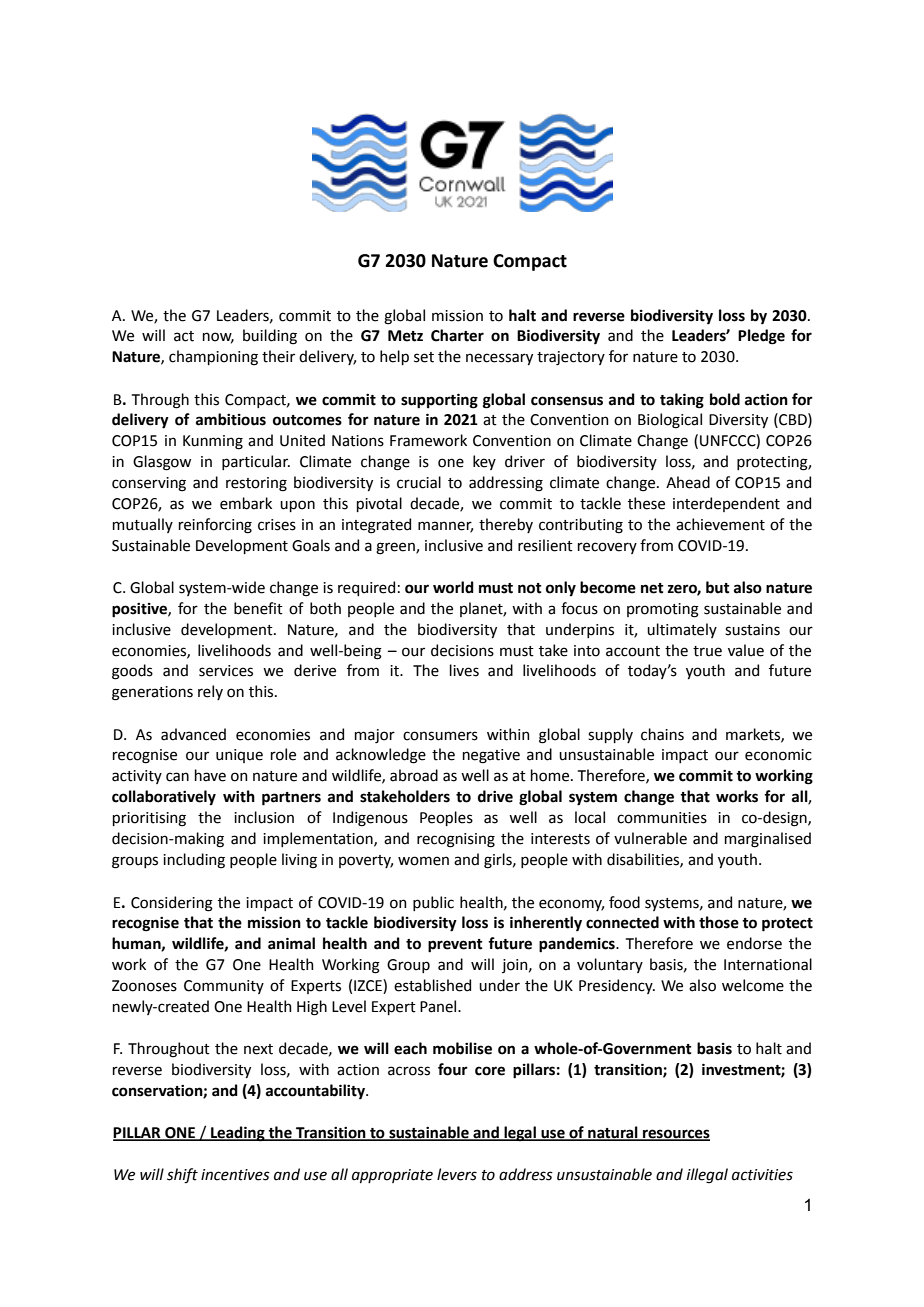 This screenshot has width=924, height=1307. I want to click on public, so click(433, 903).
